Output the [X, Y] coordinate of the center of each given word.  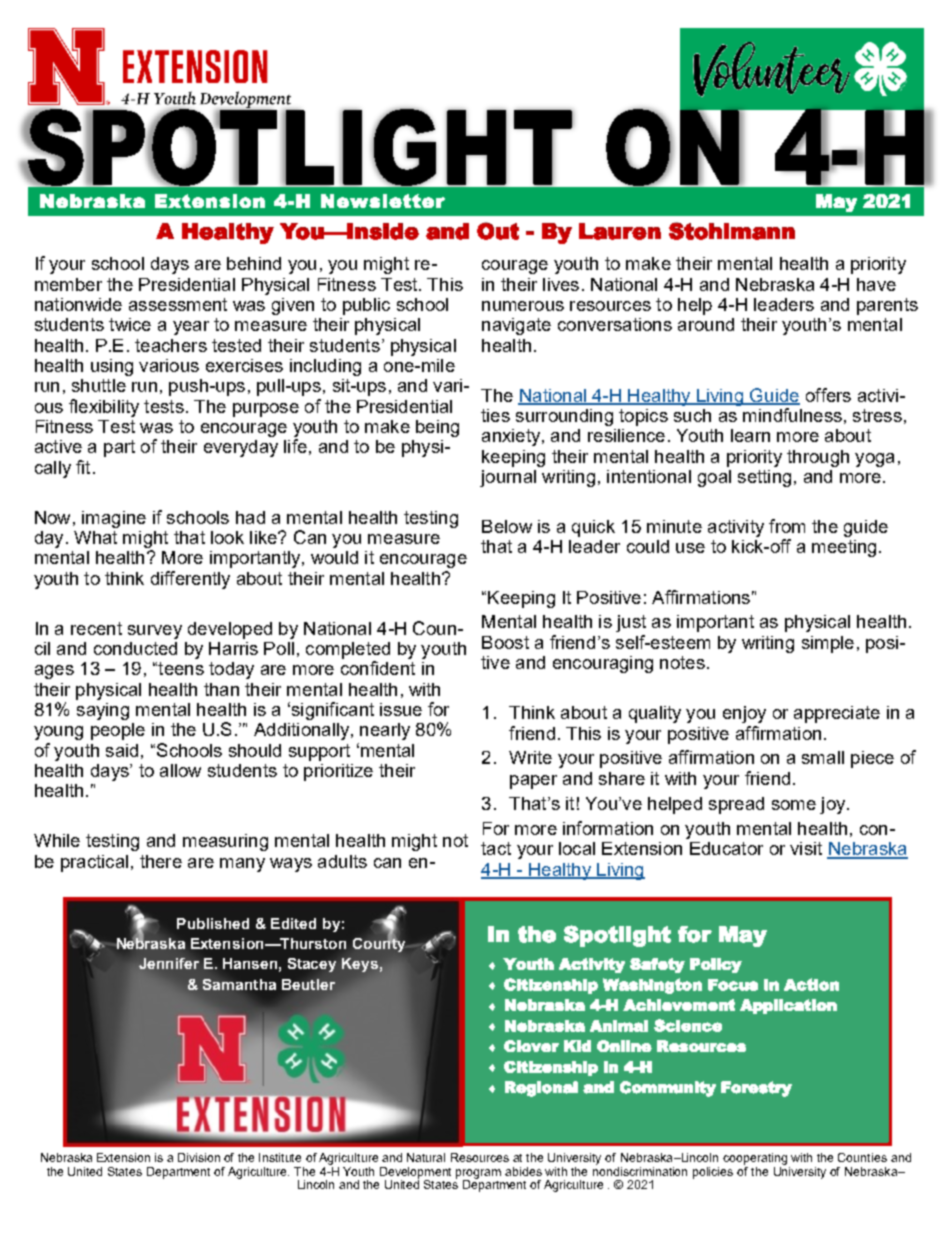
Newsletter [383, 201]
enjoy [744, 714]
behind [254, 263]
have [876, 284]
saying [103, 711]
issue [401, 709]
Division [199, 1157]
